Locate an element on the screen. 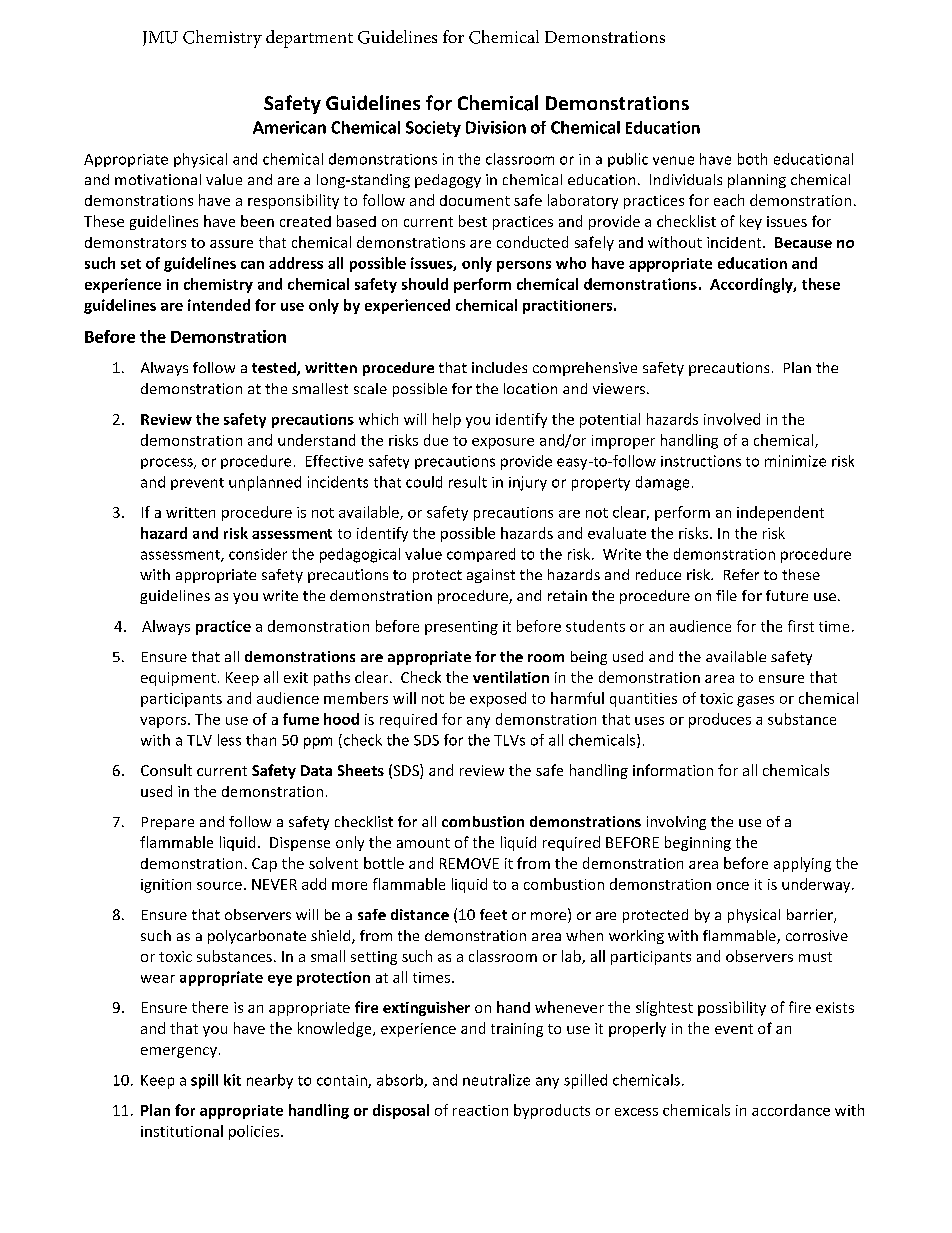 Image resolution: width=952 pixels, height=1233 pixels. against is located at coordinates (491, 576).
